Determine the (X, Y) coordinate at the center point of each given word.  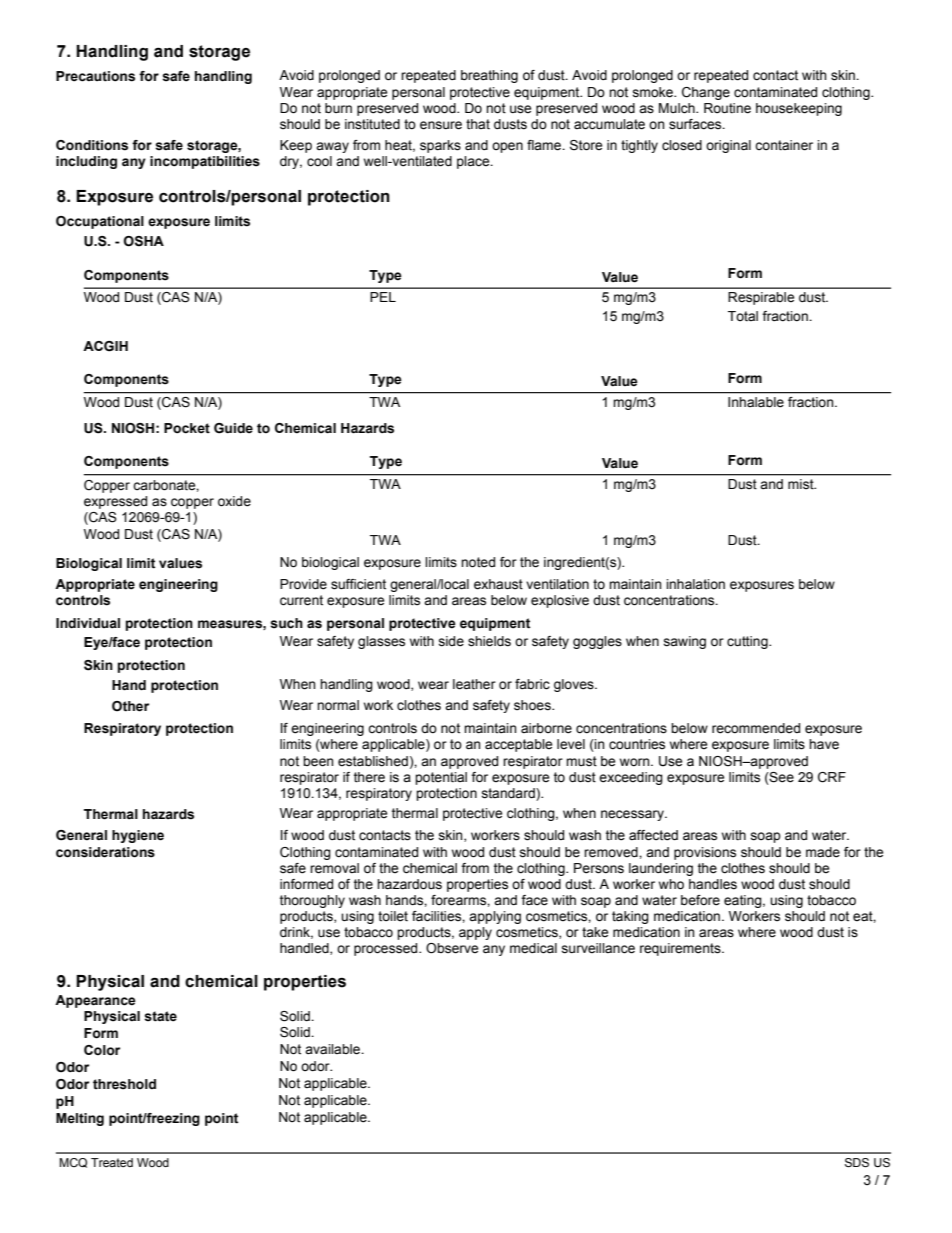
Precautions (95, 76)
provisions (705, 853)
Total (743, 316)
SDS (857, 1163)
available (333, 1049)
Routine (727, 108)
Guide (233, 428)
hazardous (409, 884)
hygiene (138, 836)
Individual (88, 623)
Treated (112, 1162)
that (478, 124)
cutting (748, 642)
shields (489, 641)
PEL (383, 297)
